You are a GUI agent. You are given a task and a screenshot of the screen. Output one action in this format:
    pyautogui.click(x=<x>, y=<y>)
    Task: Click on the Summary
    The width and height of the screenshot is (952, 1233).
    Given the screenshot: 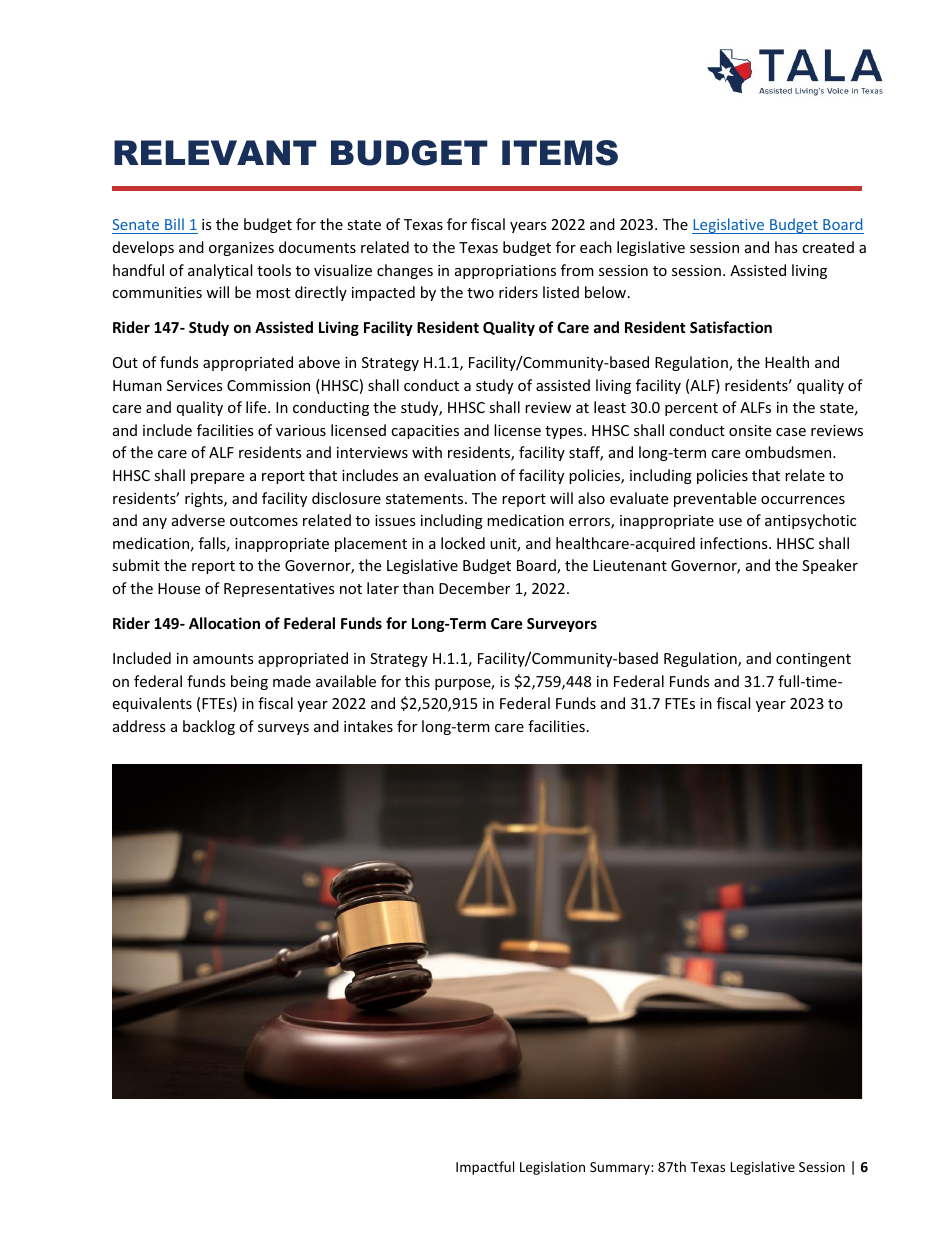 What is the action you would take?
    pyautogui.click(x=621, y=1168)
